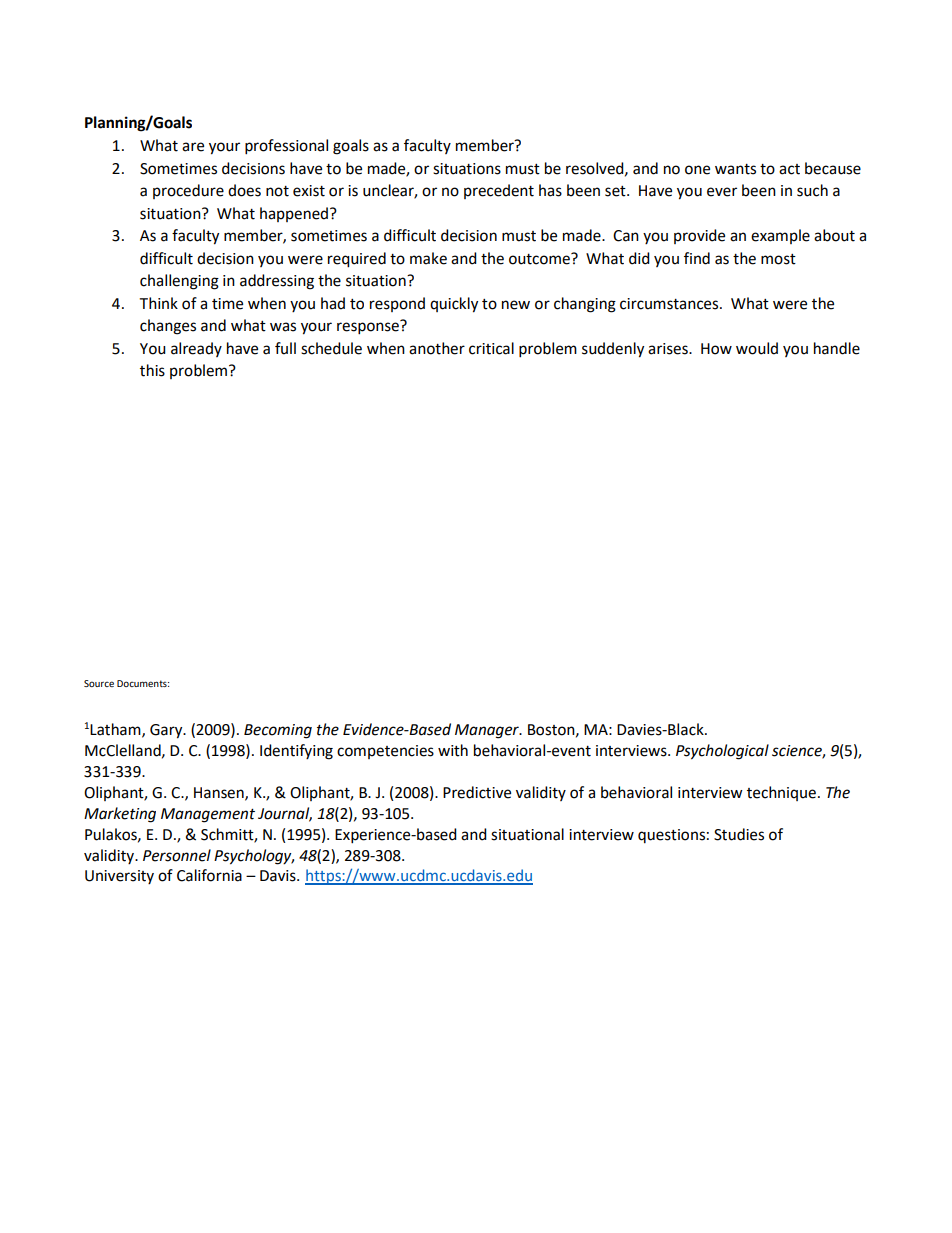 The image size is (952, 1233). Describe the element at coordinates (499, 191) in the screenshot. I see `precedent` at that location.
